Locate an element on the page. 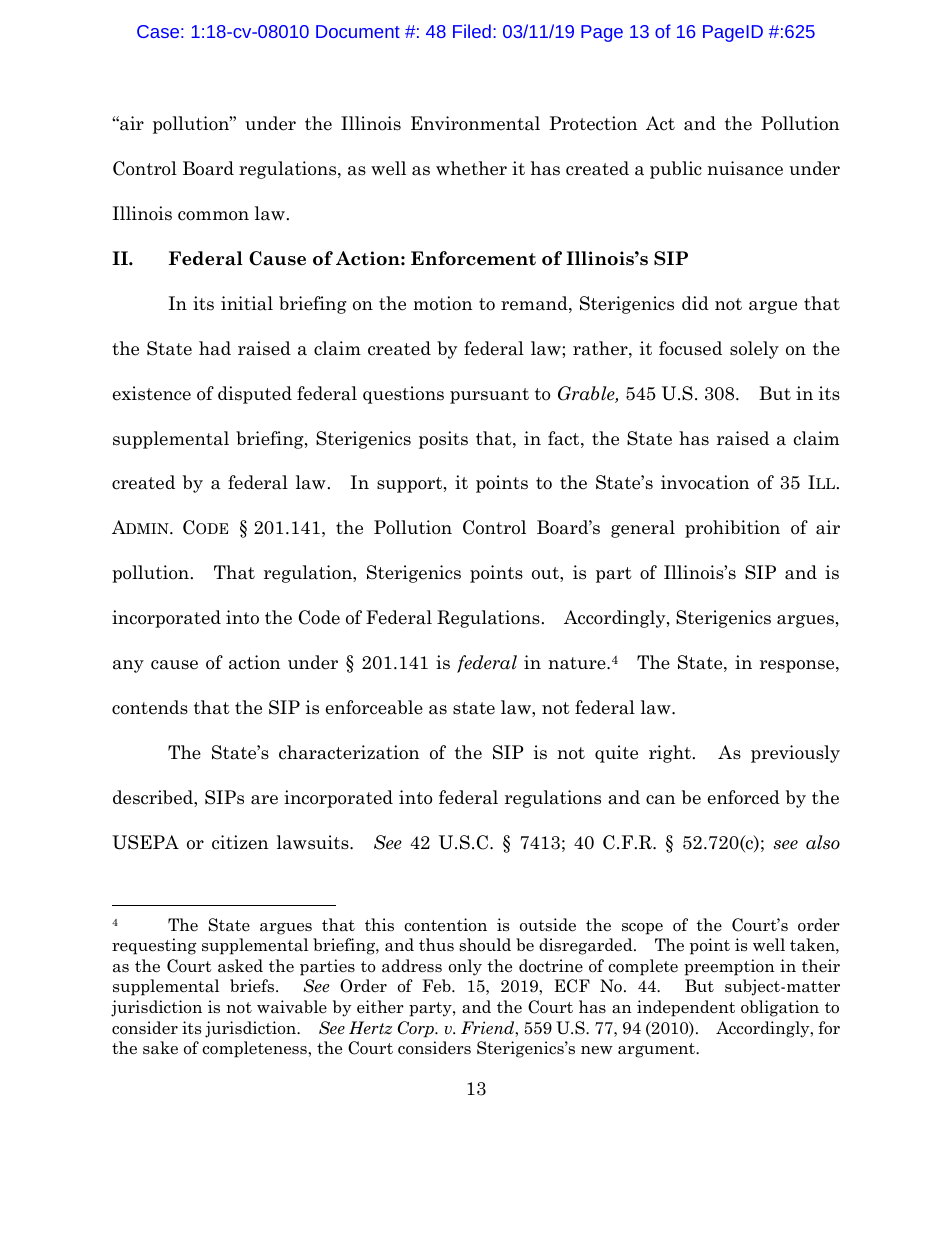 Image resolution: width=952 pixels, height=1233 pixels. nuisance is located at coordinates (745, 168).
